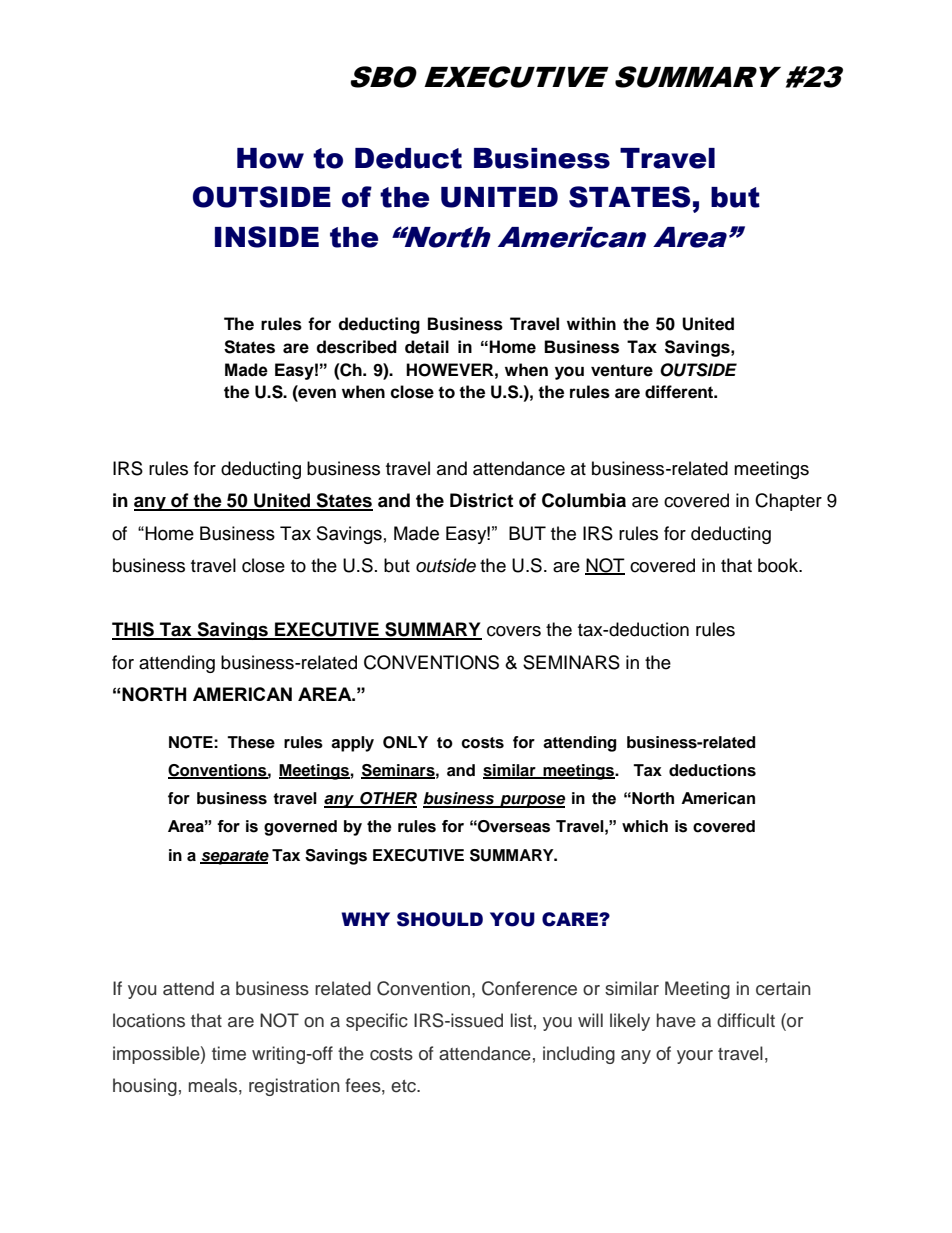 This screenshot has width=952, height=1233. What do you see at coordinates (267, 237) in the screenshot?
I see `INSIDE` at bounding box center [267, 237].
